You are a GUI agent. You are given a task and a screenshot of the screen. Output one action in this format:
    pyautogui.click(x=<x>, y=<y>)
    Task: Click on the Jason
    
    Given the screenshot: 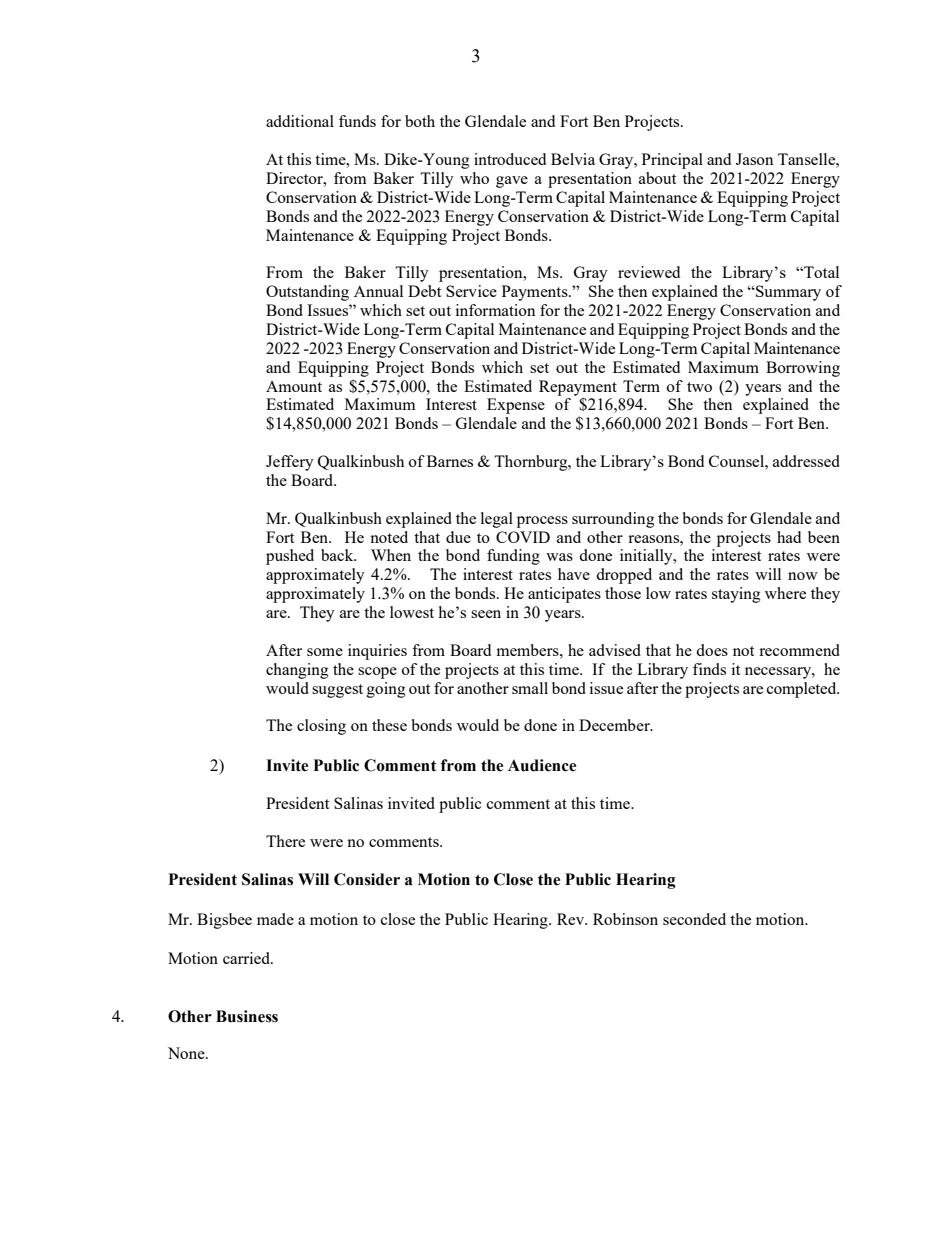 What is the action you would take?
    pyautogui.click(x=754, y=159)
